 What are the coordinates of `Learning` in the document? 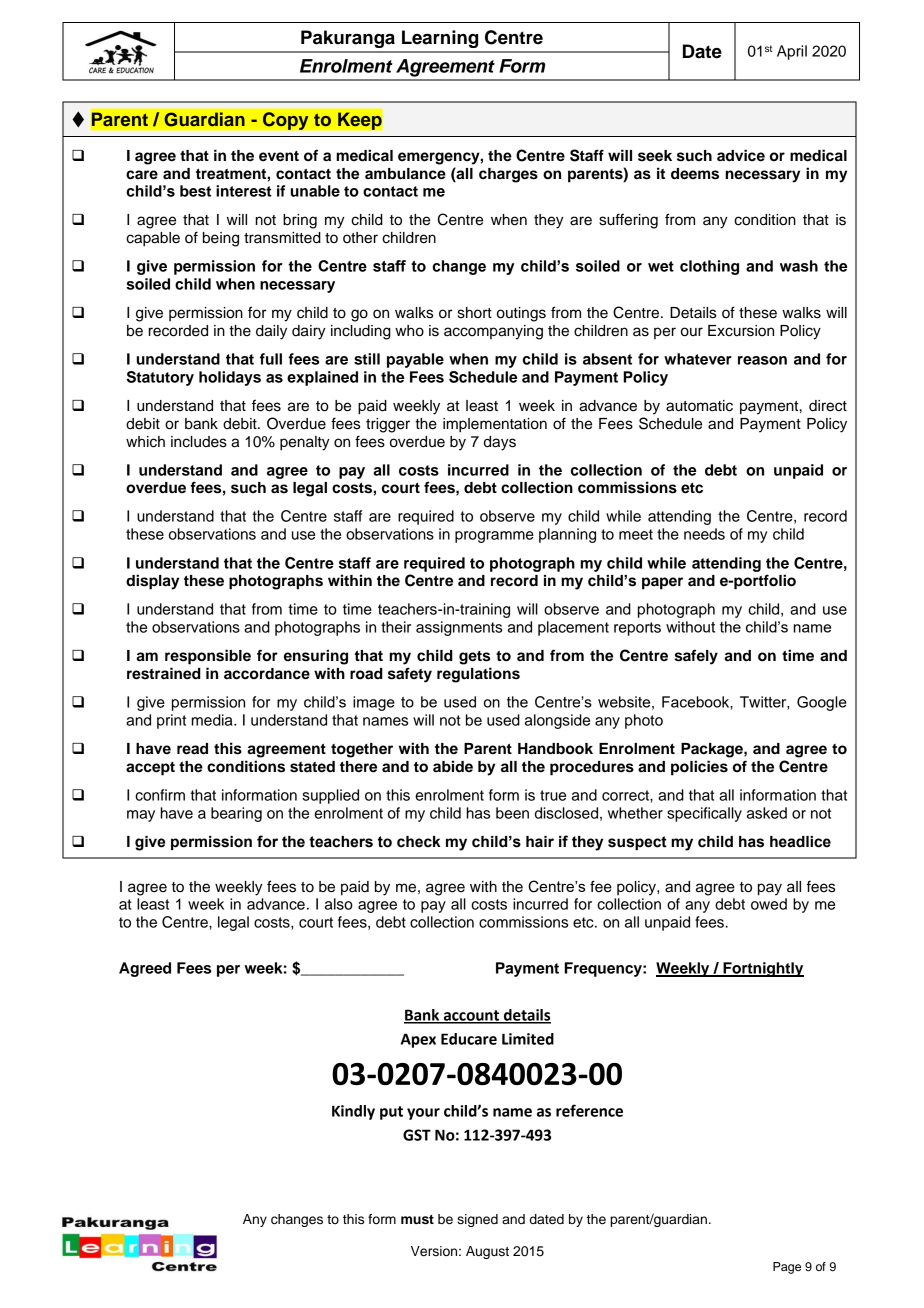 It's located at (440, 39).
